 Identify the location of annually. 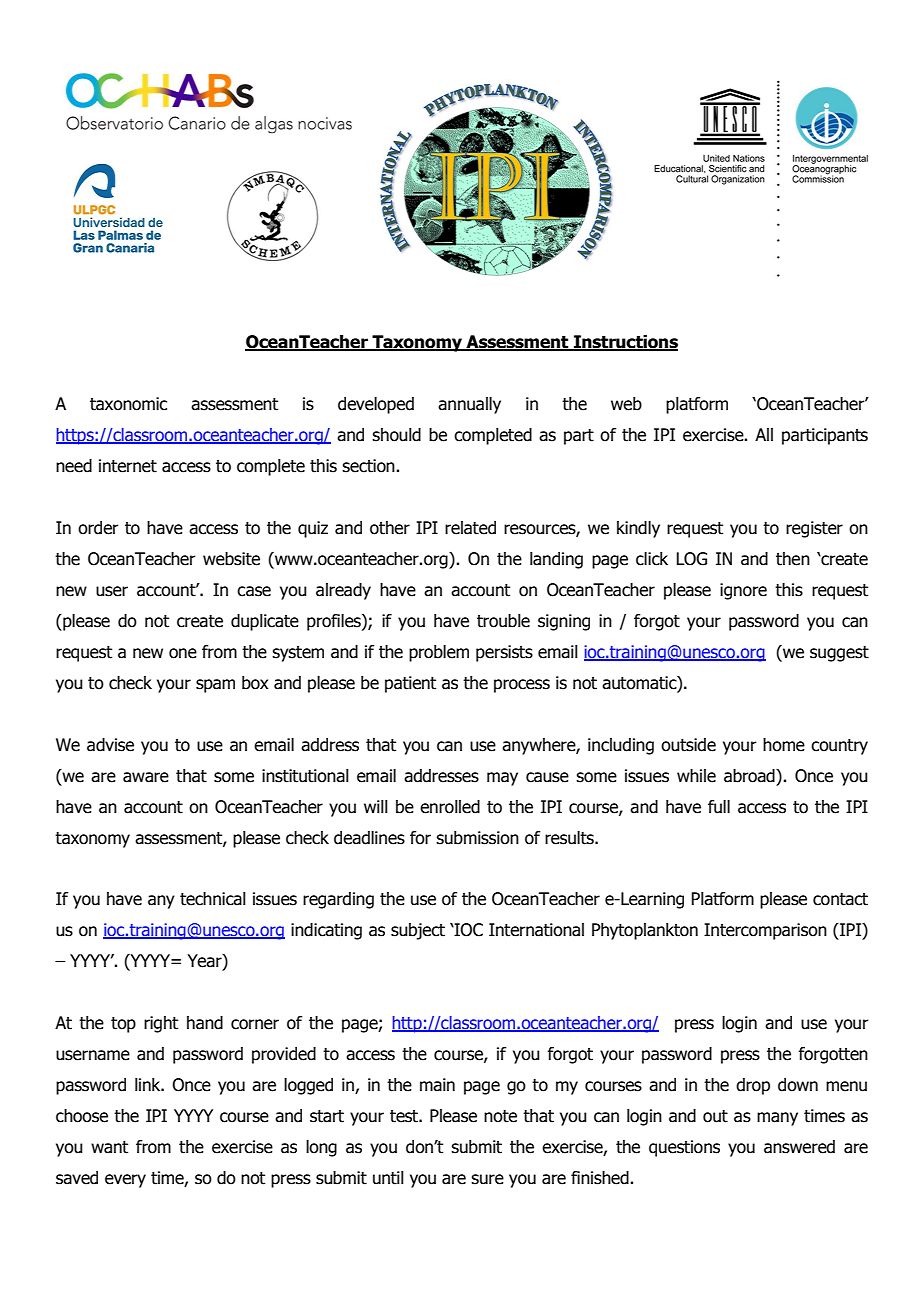
(469, 405).
